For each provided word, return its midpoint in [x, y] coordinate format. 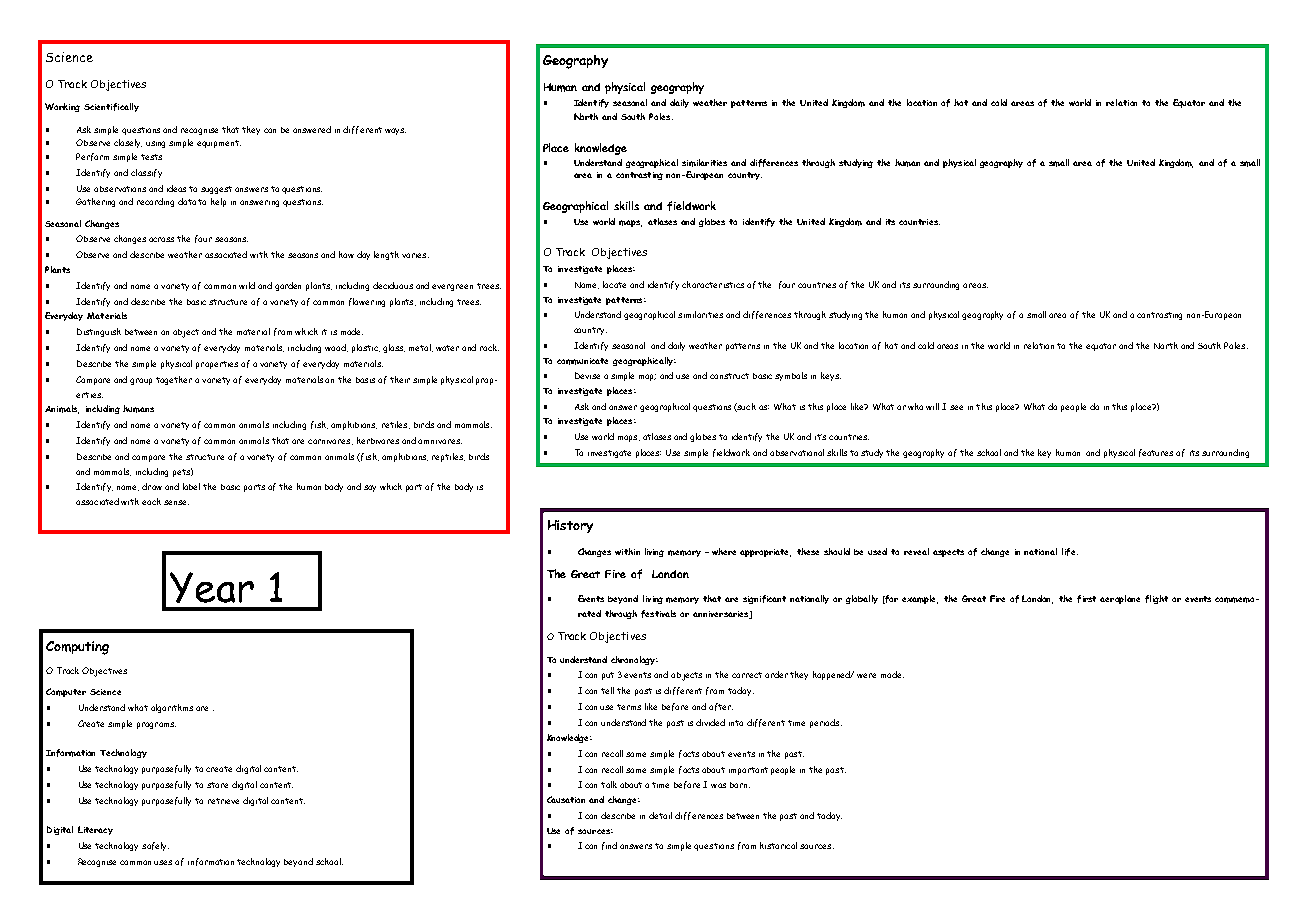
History [570, 526]
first [1086, 599]
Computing [77, 648]
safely [155, 846]
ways [395, 131]
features [1156, 453]
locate [614, 284]
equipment [219, 144]
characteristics [713, 284]
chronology [634, 660]
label [191, 486]
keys [831, 376]
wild [247, 285]
